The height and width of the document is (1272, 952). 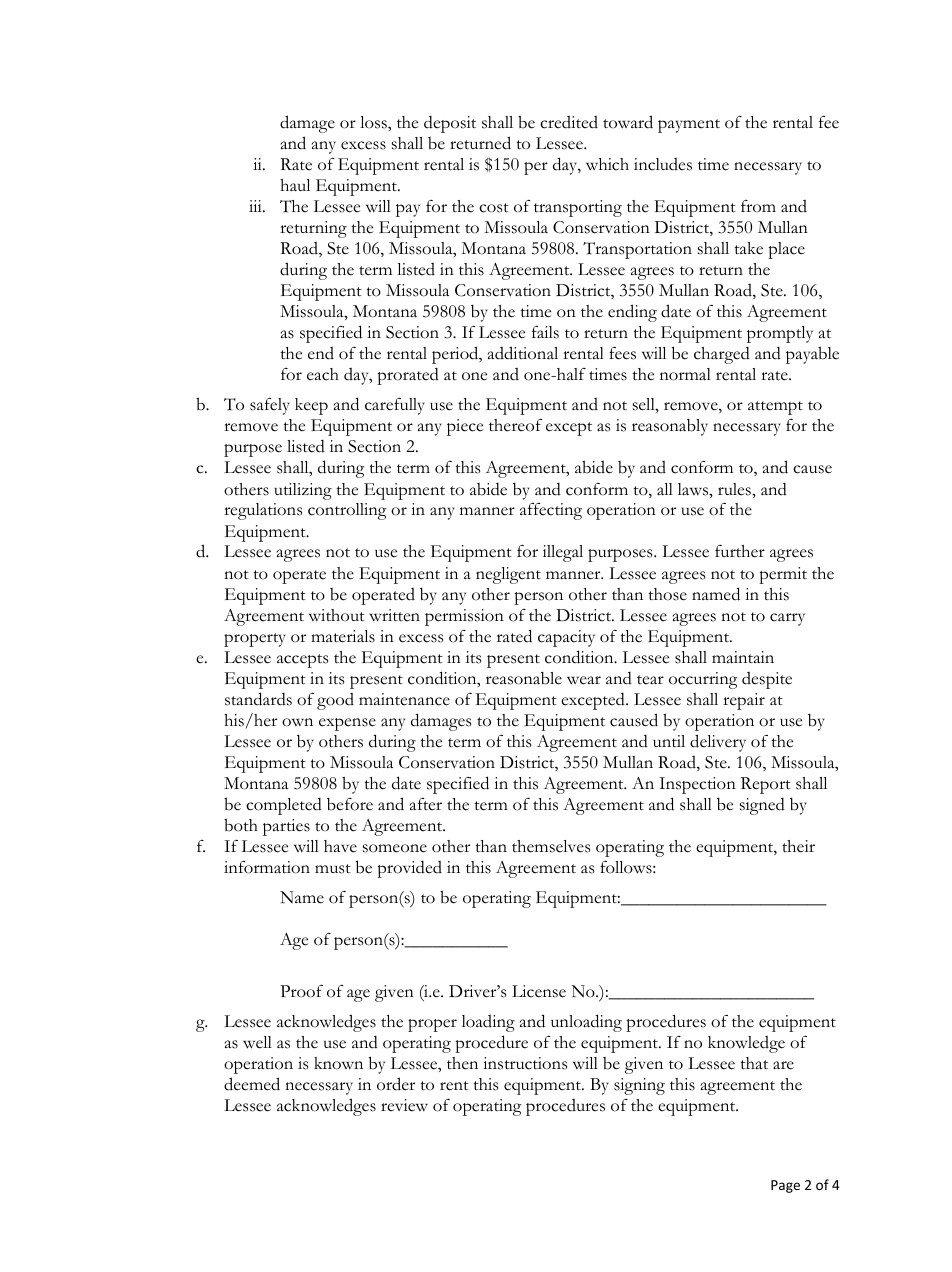 What do you see at coordinates (525, 1063) in the document?
I see `instructions` at bounding box center [525, 1063].
